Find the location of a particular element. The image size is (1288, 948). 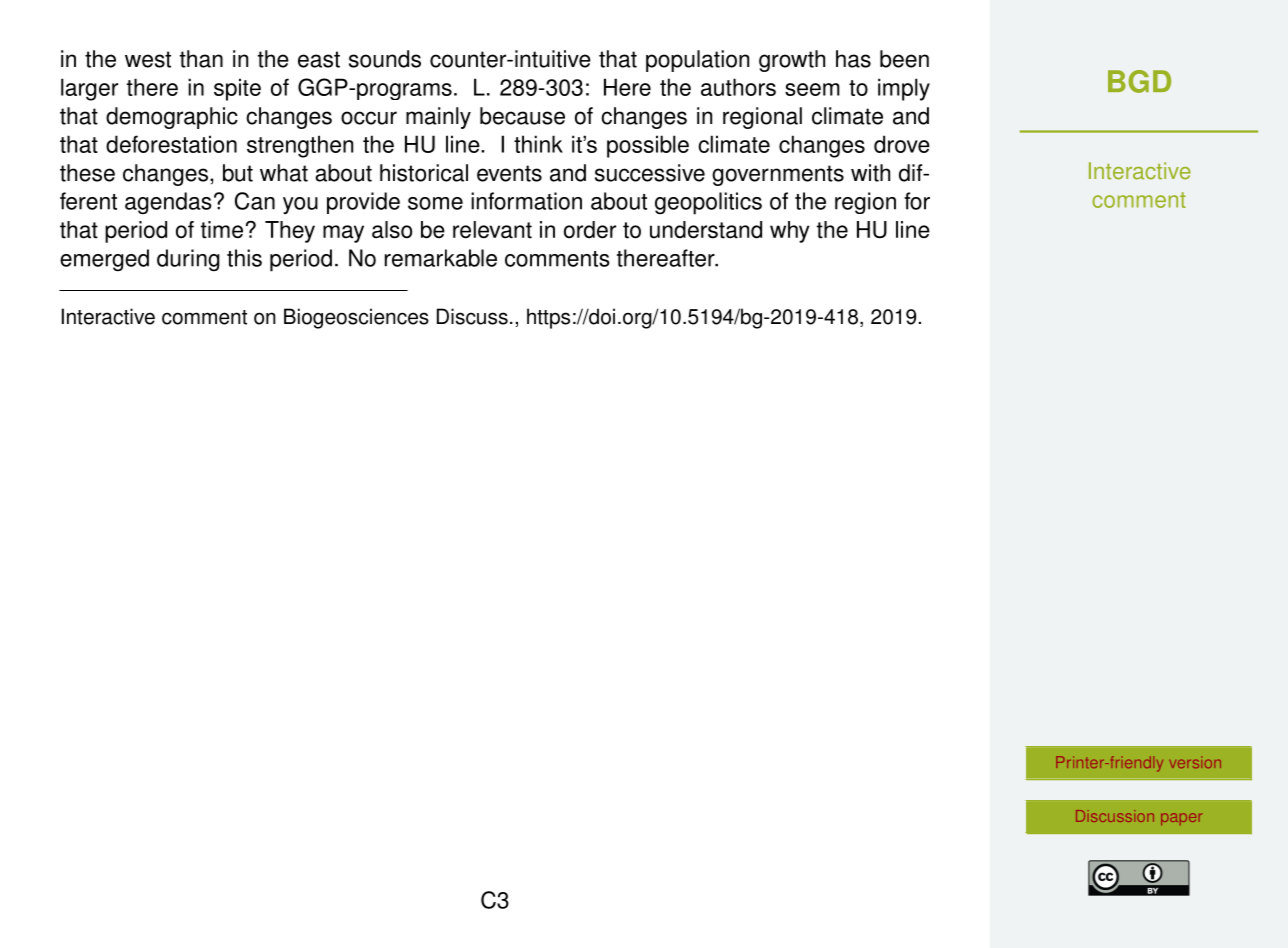

during is located at coordinates (188, 260).
